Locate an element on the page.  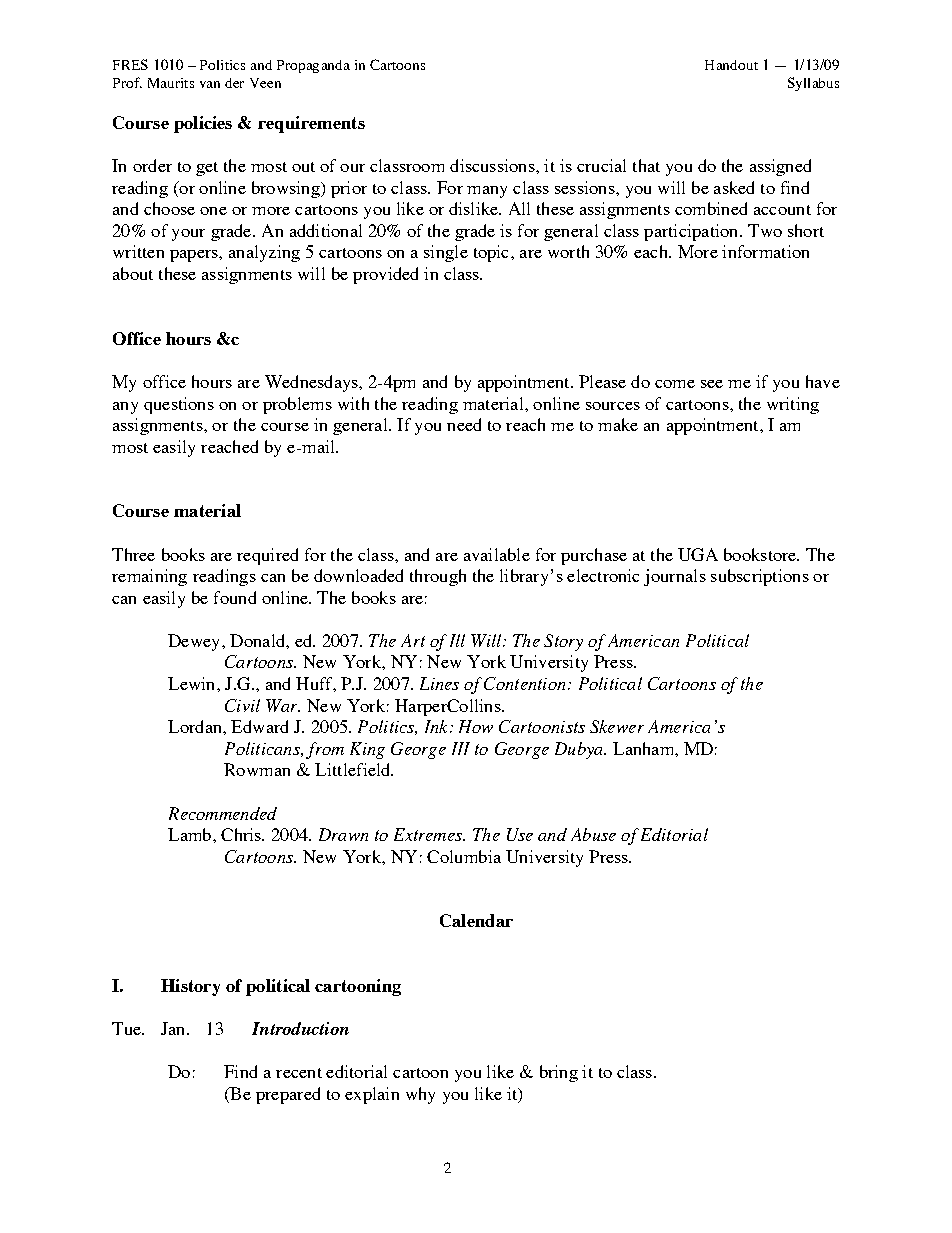
why is located at coordinates (420, 1095).
